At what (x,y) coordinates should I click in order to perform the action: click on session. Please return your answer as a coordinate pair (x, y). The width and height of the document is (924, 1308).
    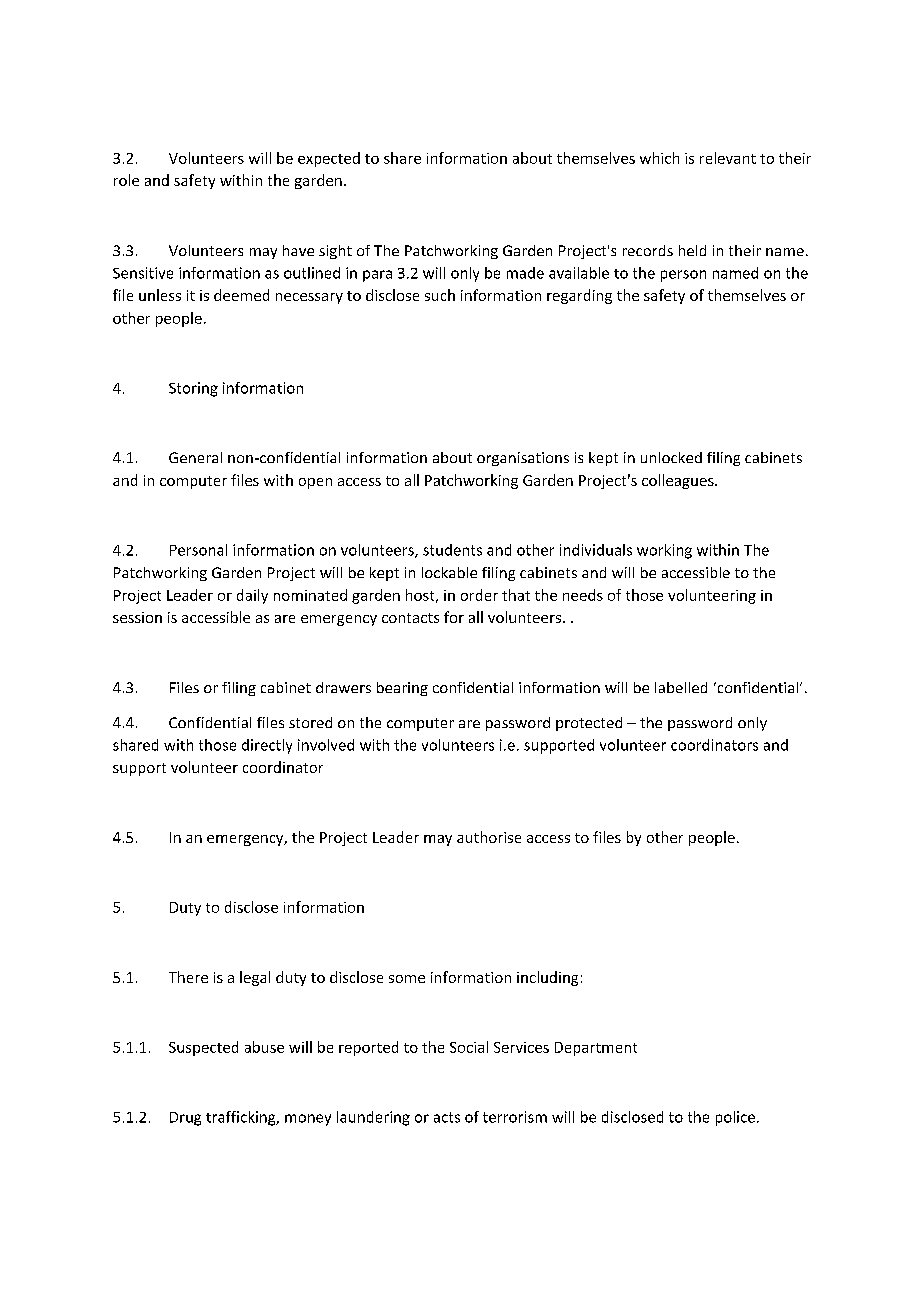
    Looking at the image, I should click on (137, 617).
